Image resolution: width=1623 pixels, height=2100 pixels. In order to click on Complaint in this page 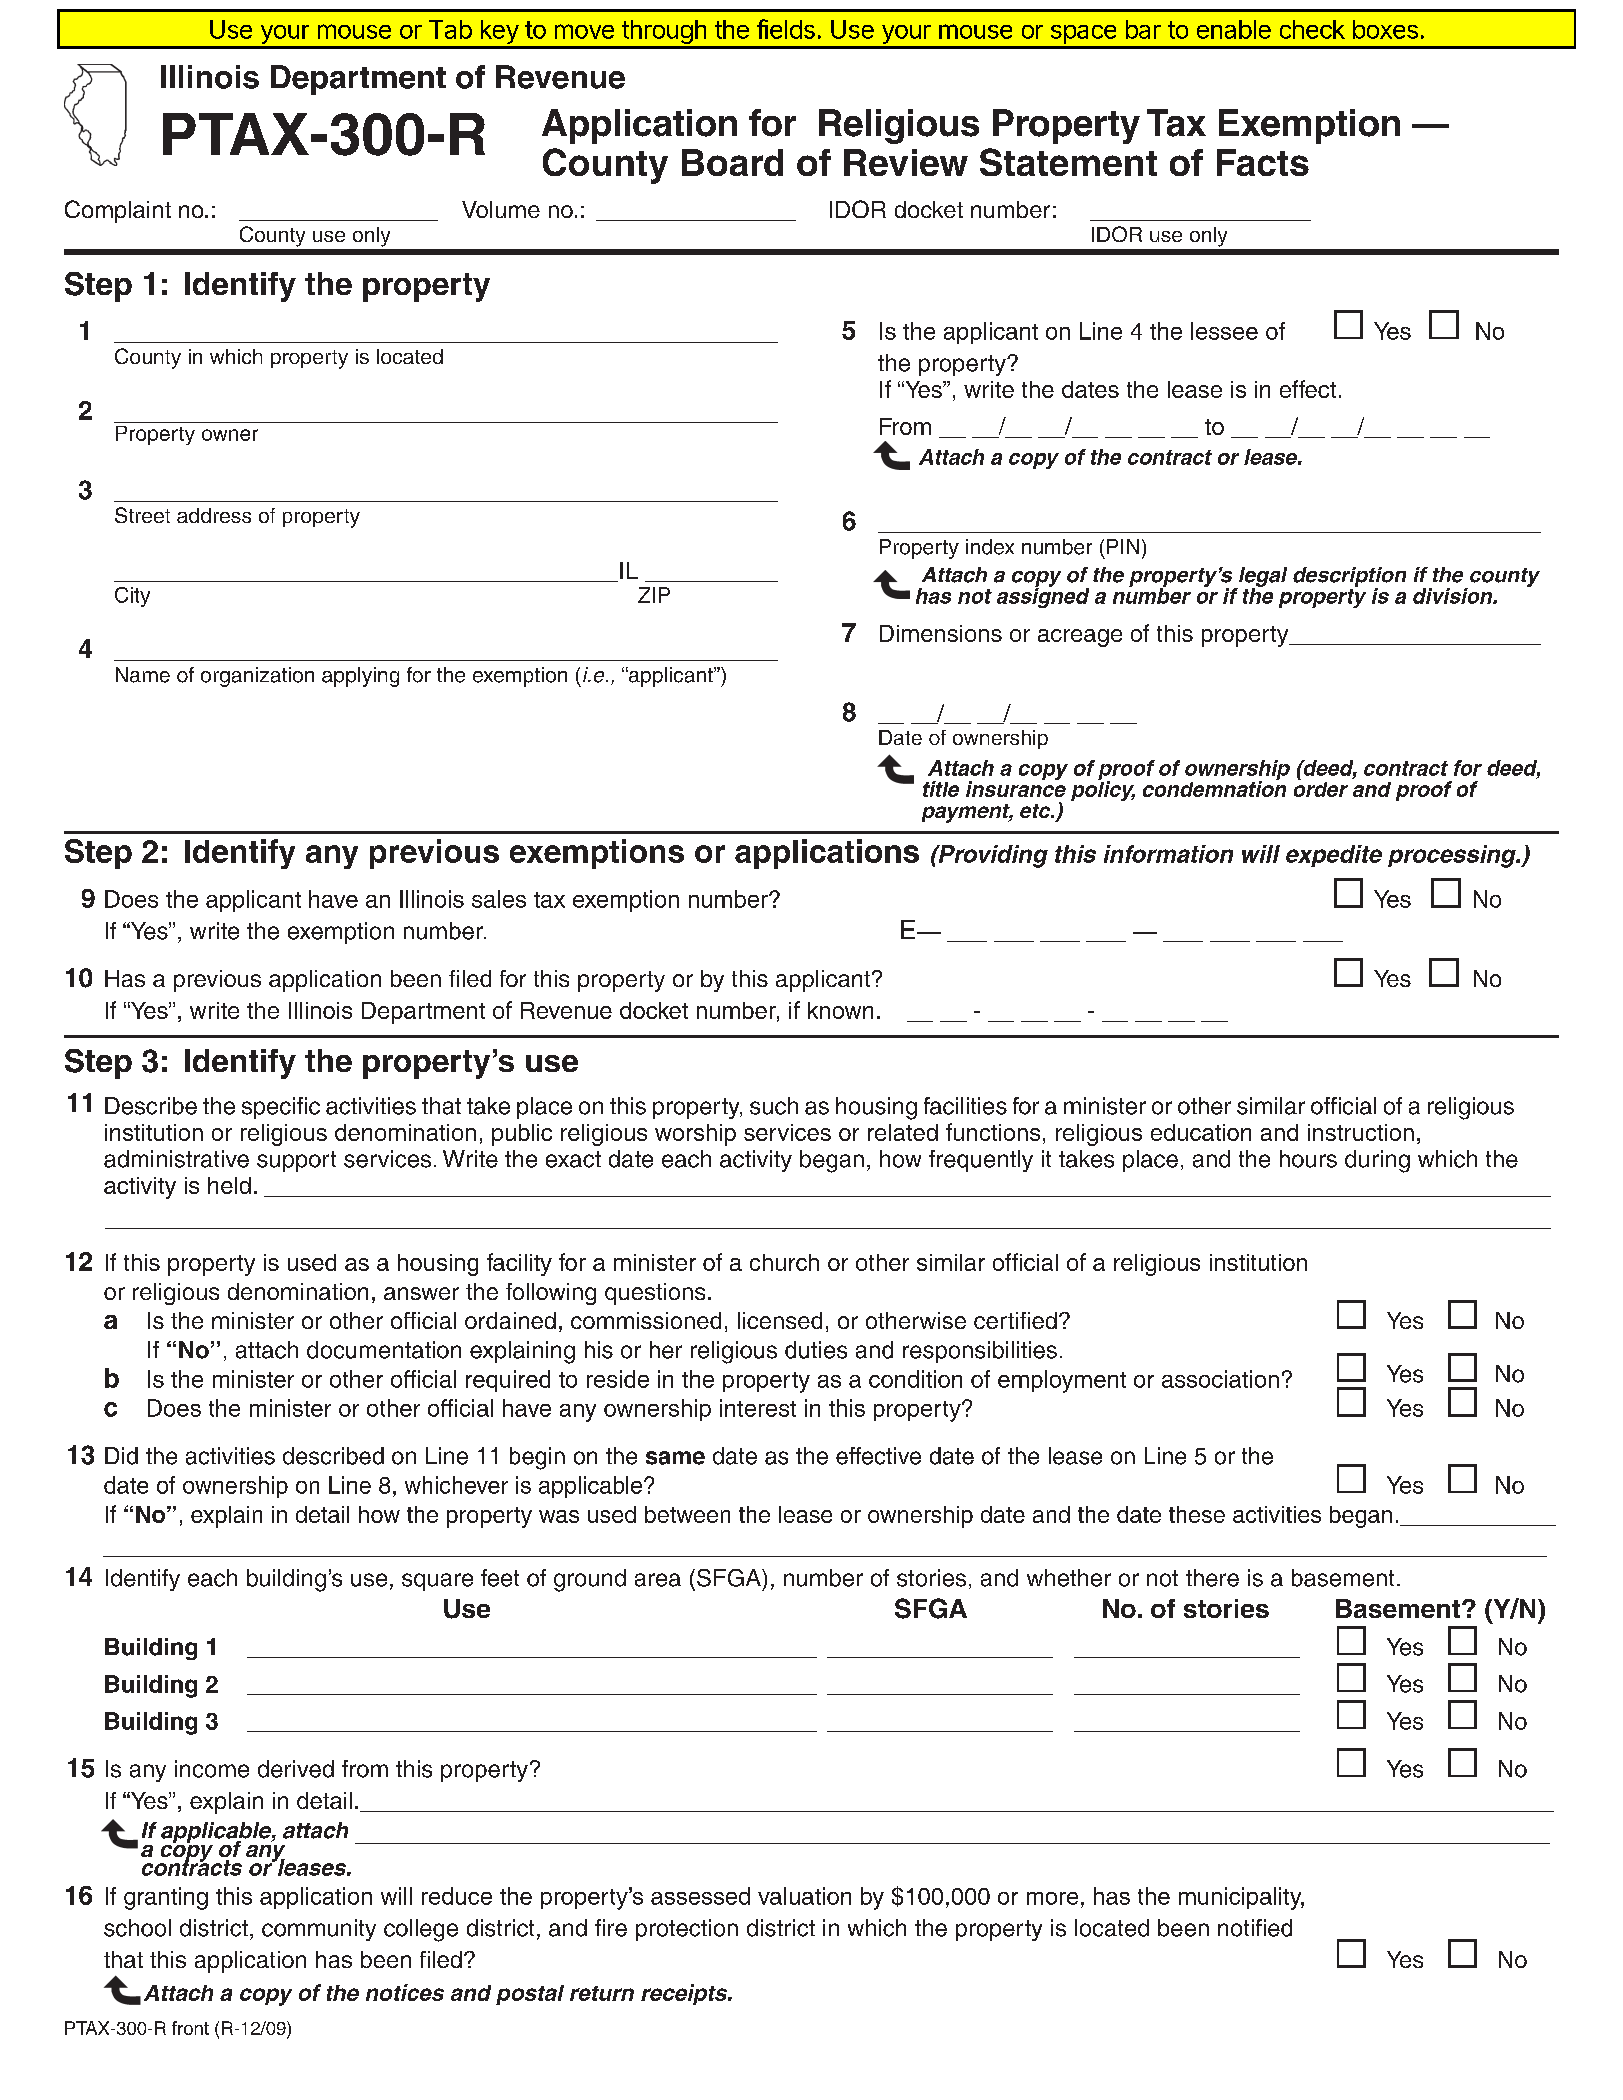, I will do `click(118, 211)`.
